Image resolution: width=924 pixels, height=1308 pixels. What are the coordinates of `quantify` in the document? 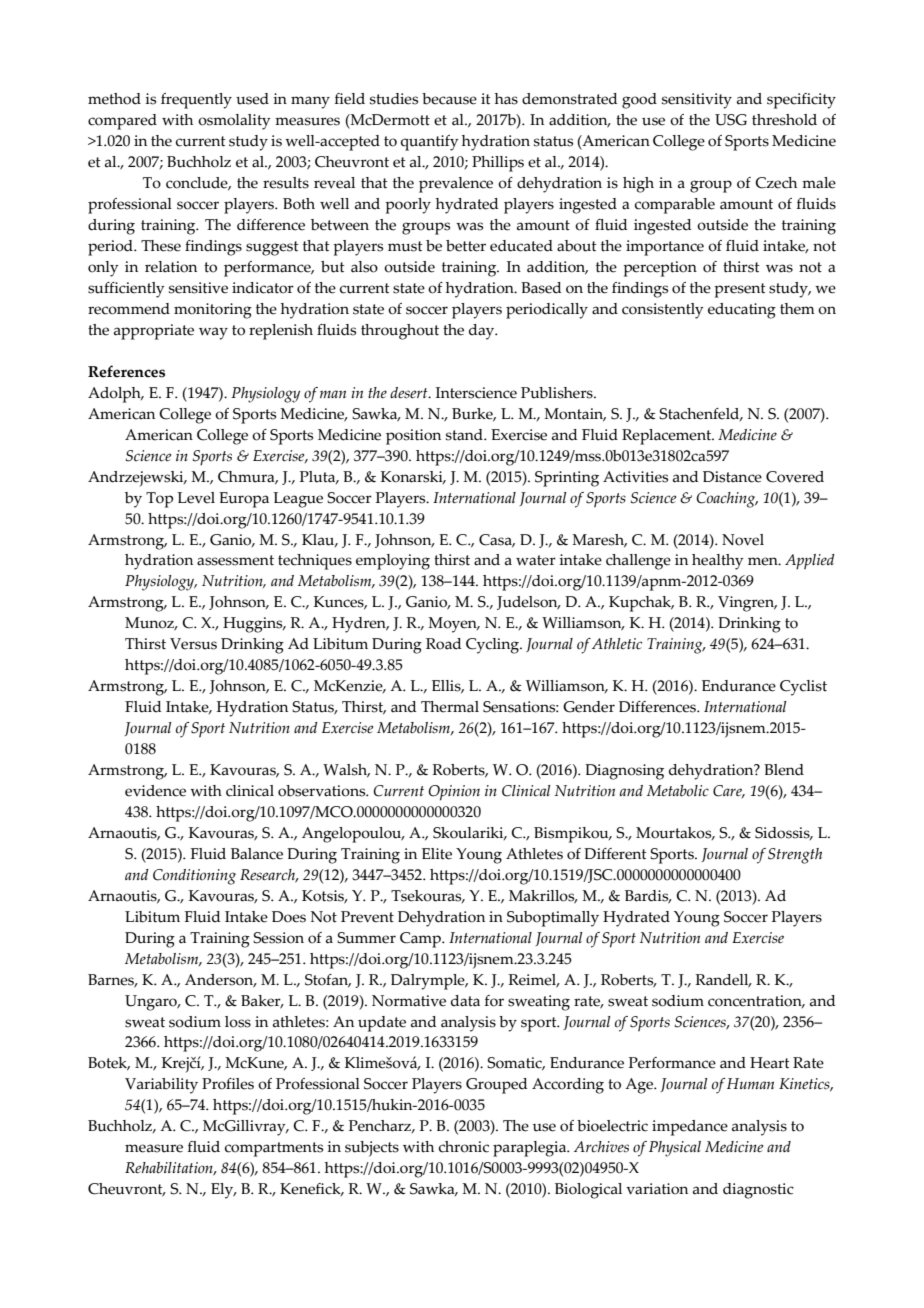 It's located at (430, 143).
